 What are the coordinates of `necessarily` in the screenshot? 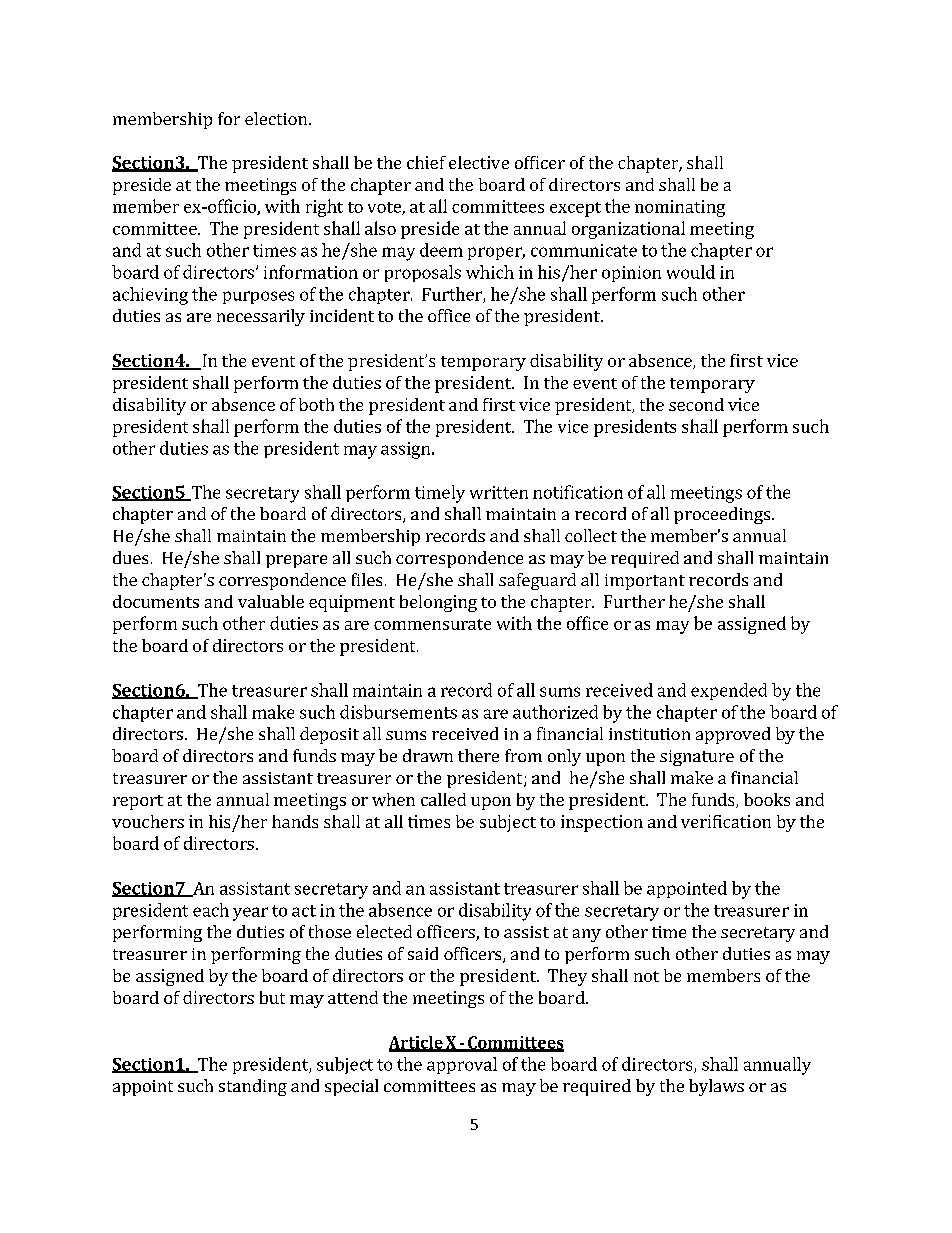 It's located at (261, 317).
